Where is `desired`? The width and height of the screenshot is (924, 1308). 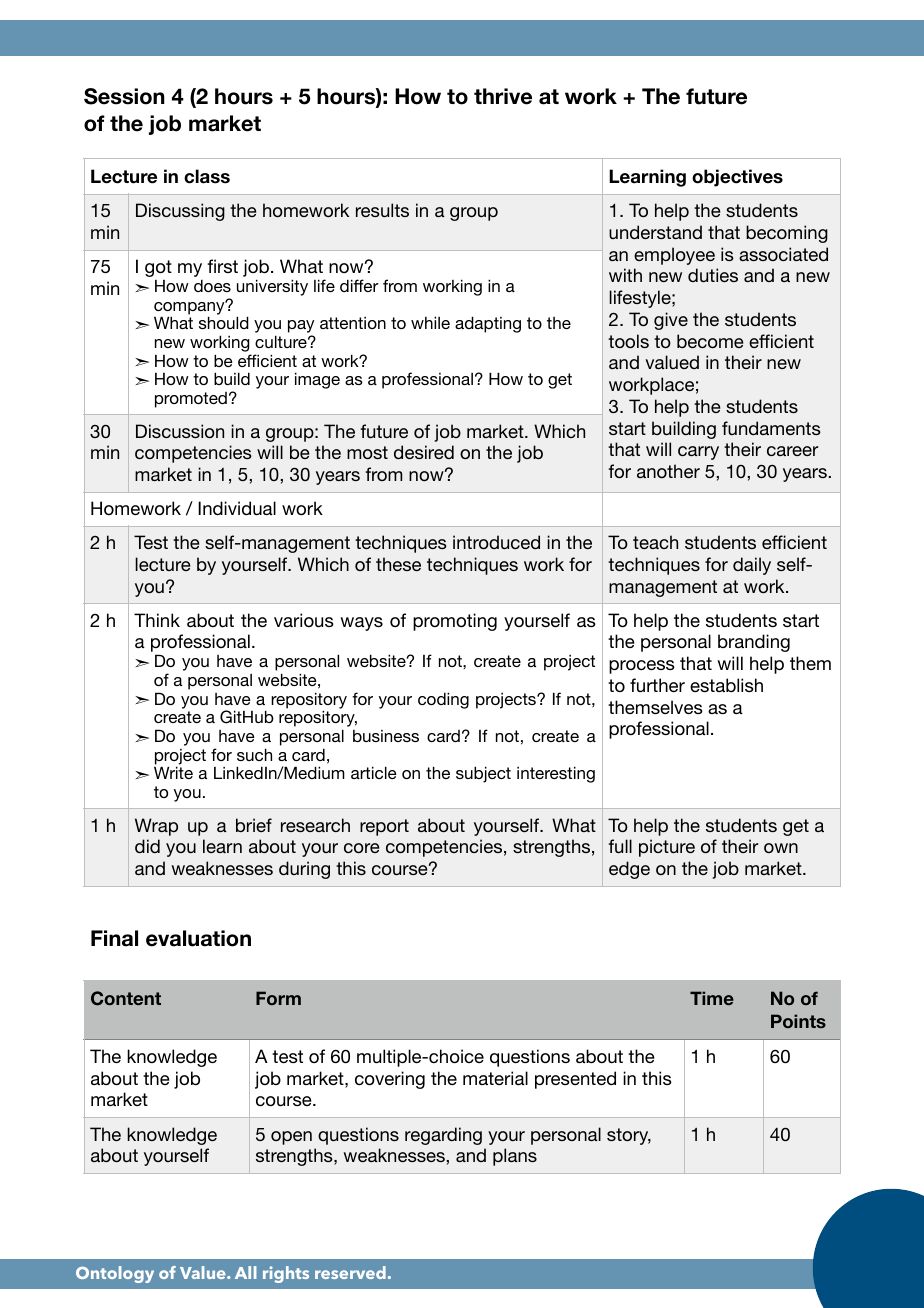
desired is located at coordinates (424, 452).
